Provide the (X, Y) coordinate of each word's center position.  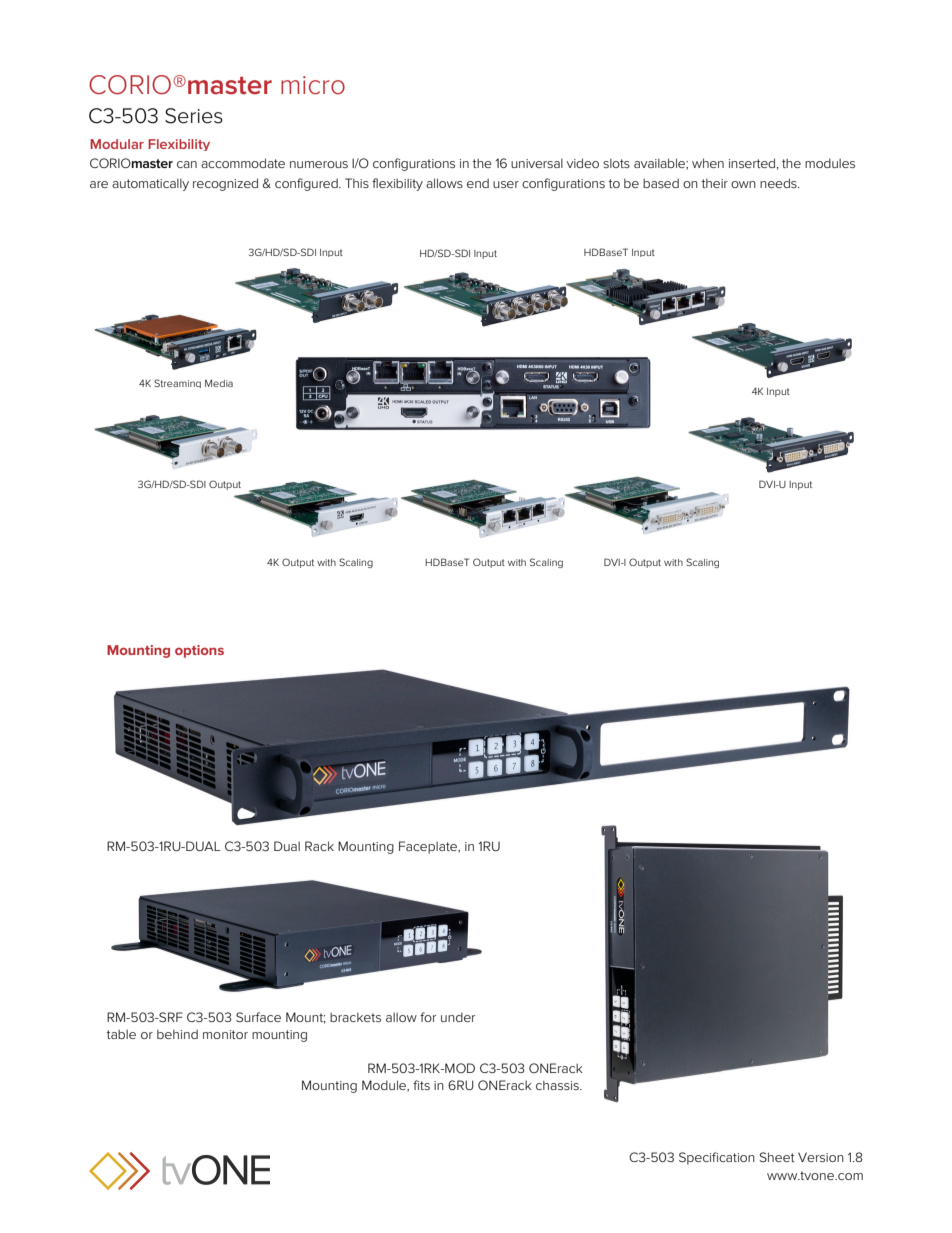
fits (421, 1085)
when (708, 163)
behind (177, 1034)
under (458, 1017)
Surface (258, 1017)
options (199, 651)
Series (194, 116)
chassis (558, 1085)
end (478, 183)
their (715, 183)
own (743, 184)
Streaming (177, 383)
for (428, 1017)
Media (219, 383)
